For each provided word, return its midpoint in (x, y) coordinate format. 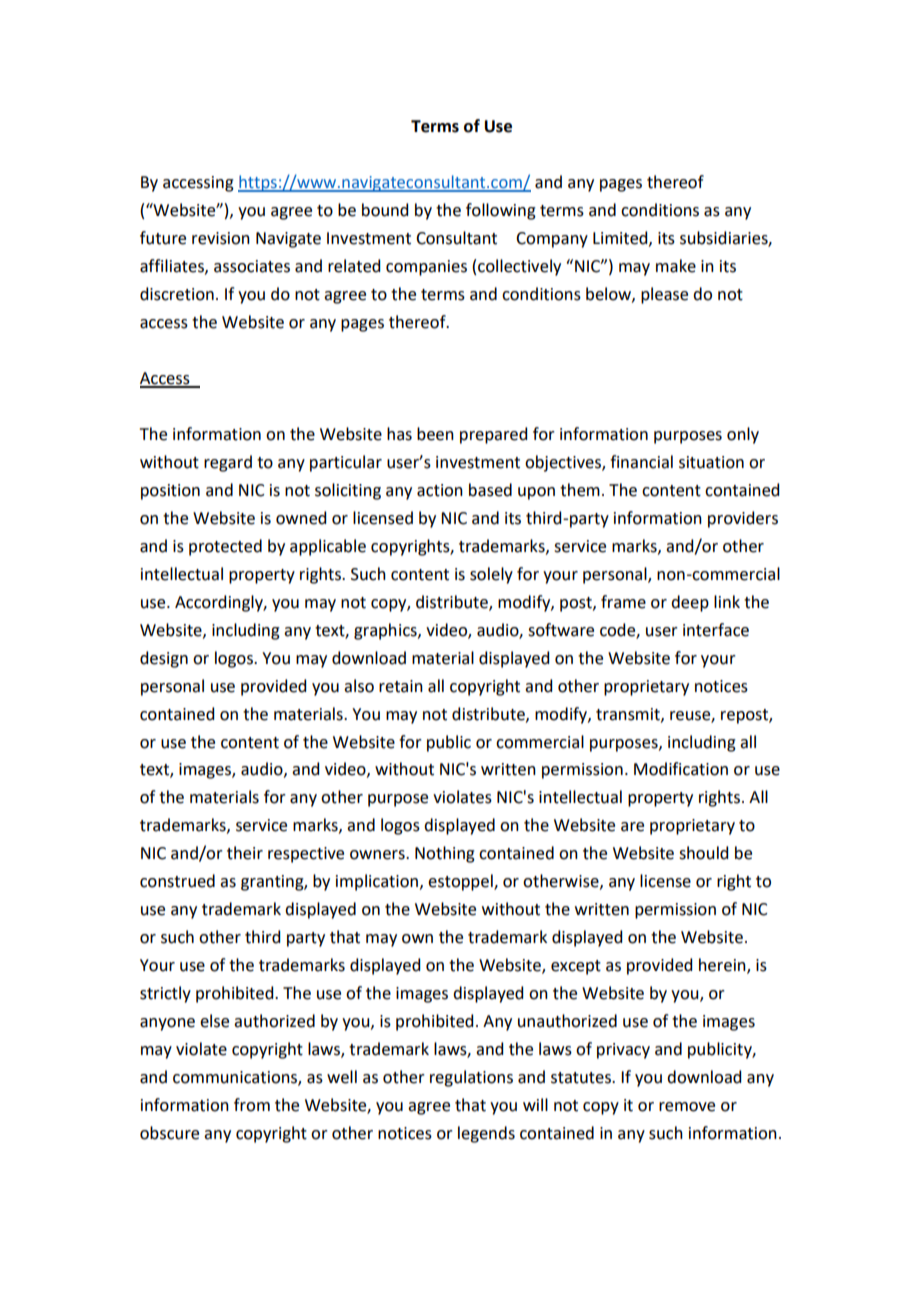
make (676, 266)
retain (401, 686)
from (252, 1105)
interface (716, 630)
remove (687, 1107)
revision (221, 238)
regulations (471, 1078)
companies (426, 268)
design (164, 659)
